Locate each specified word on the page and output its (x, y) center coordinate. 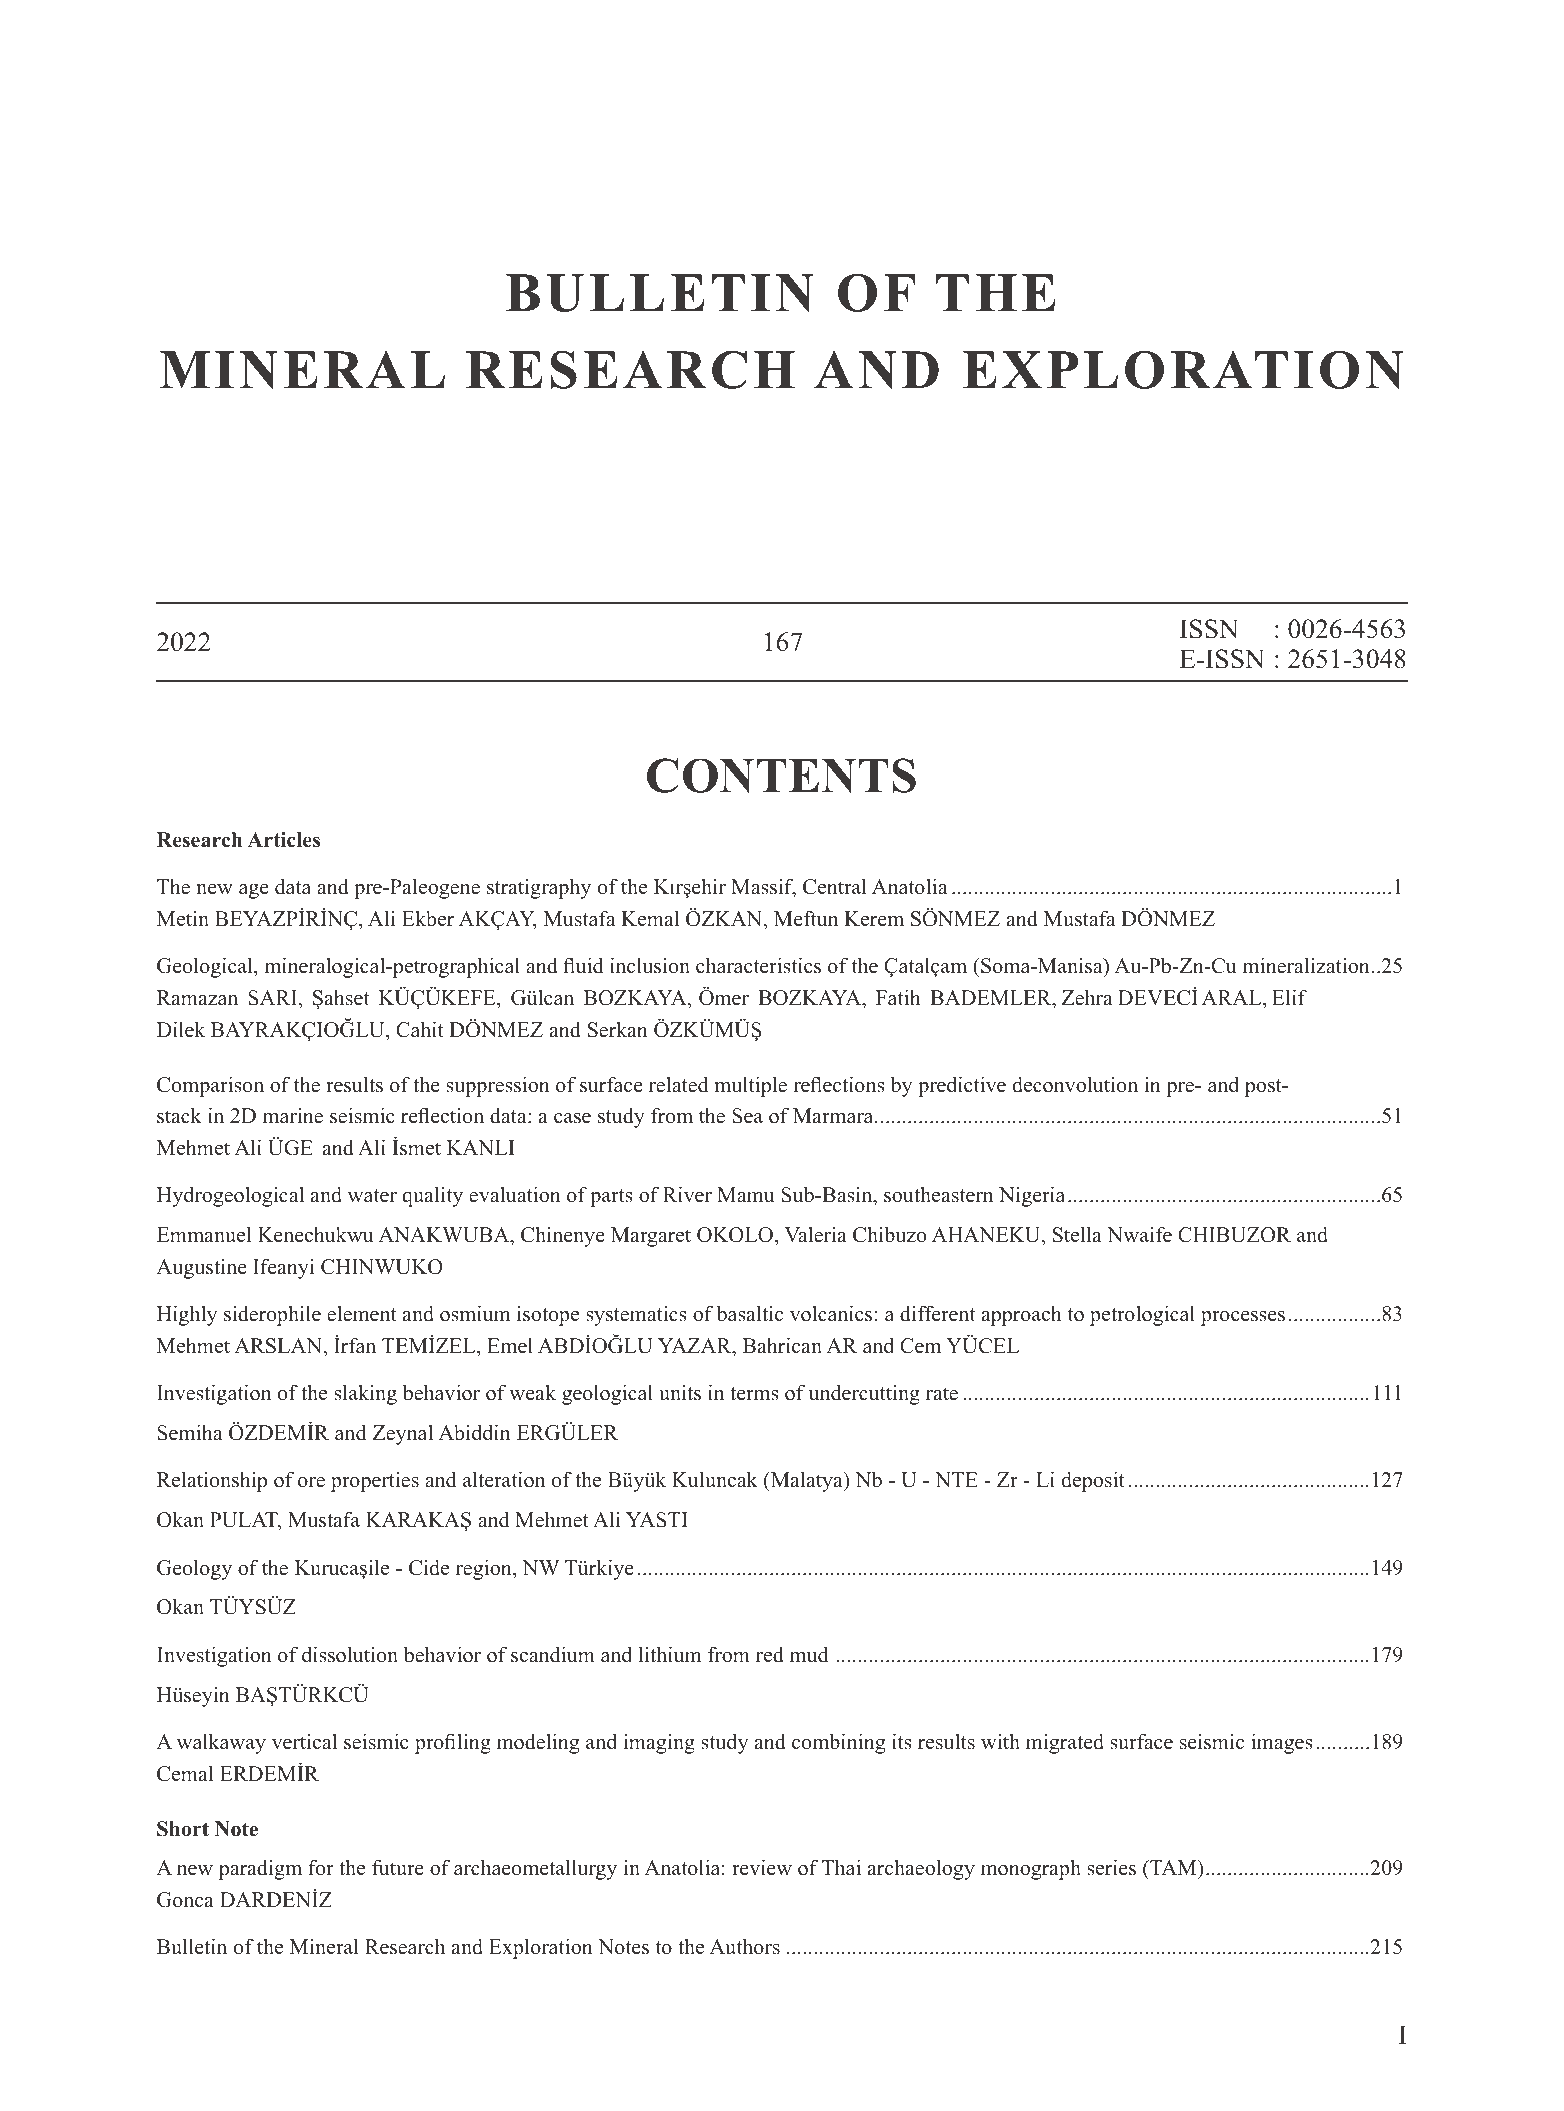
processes (1243, 1318)
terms (754, 1394)
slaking (365, 1394)
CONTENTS (781, 775)
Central (835, 886)
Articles (283, 840)
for (321, 1867)
